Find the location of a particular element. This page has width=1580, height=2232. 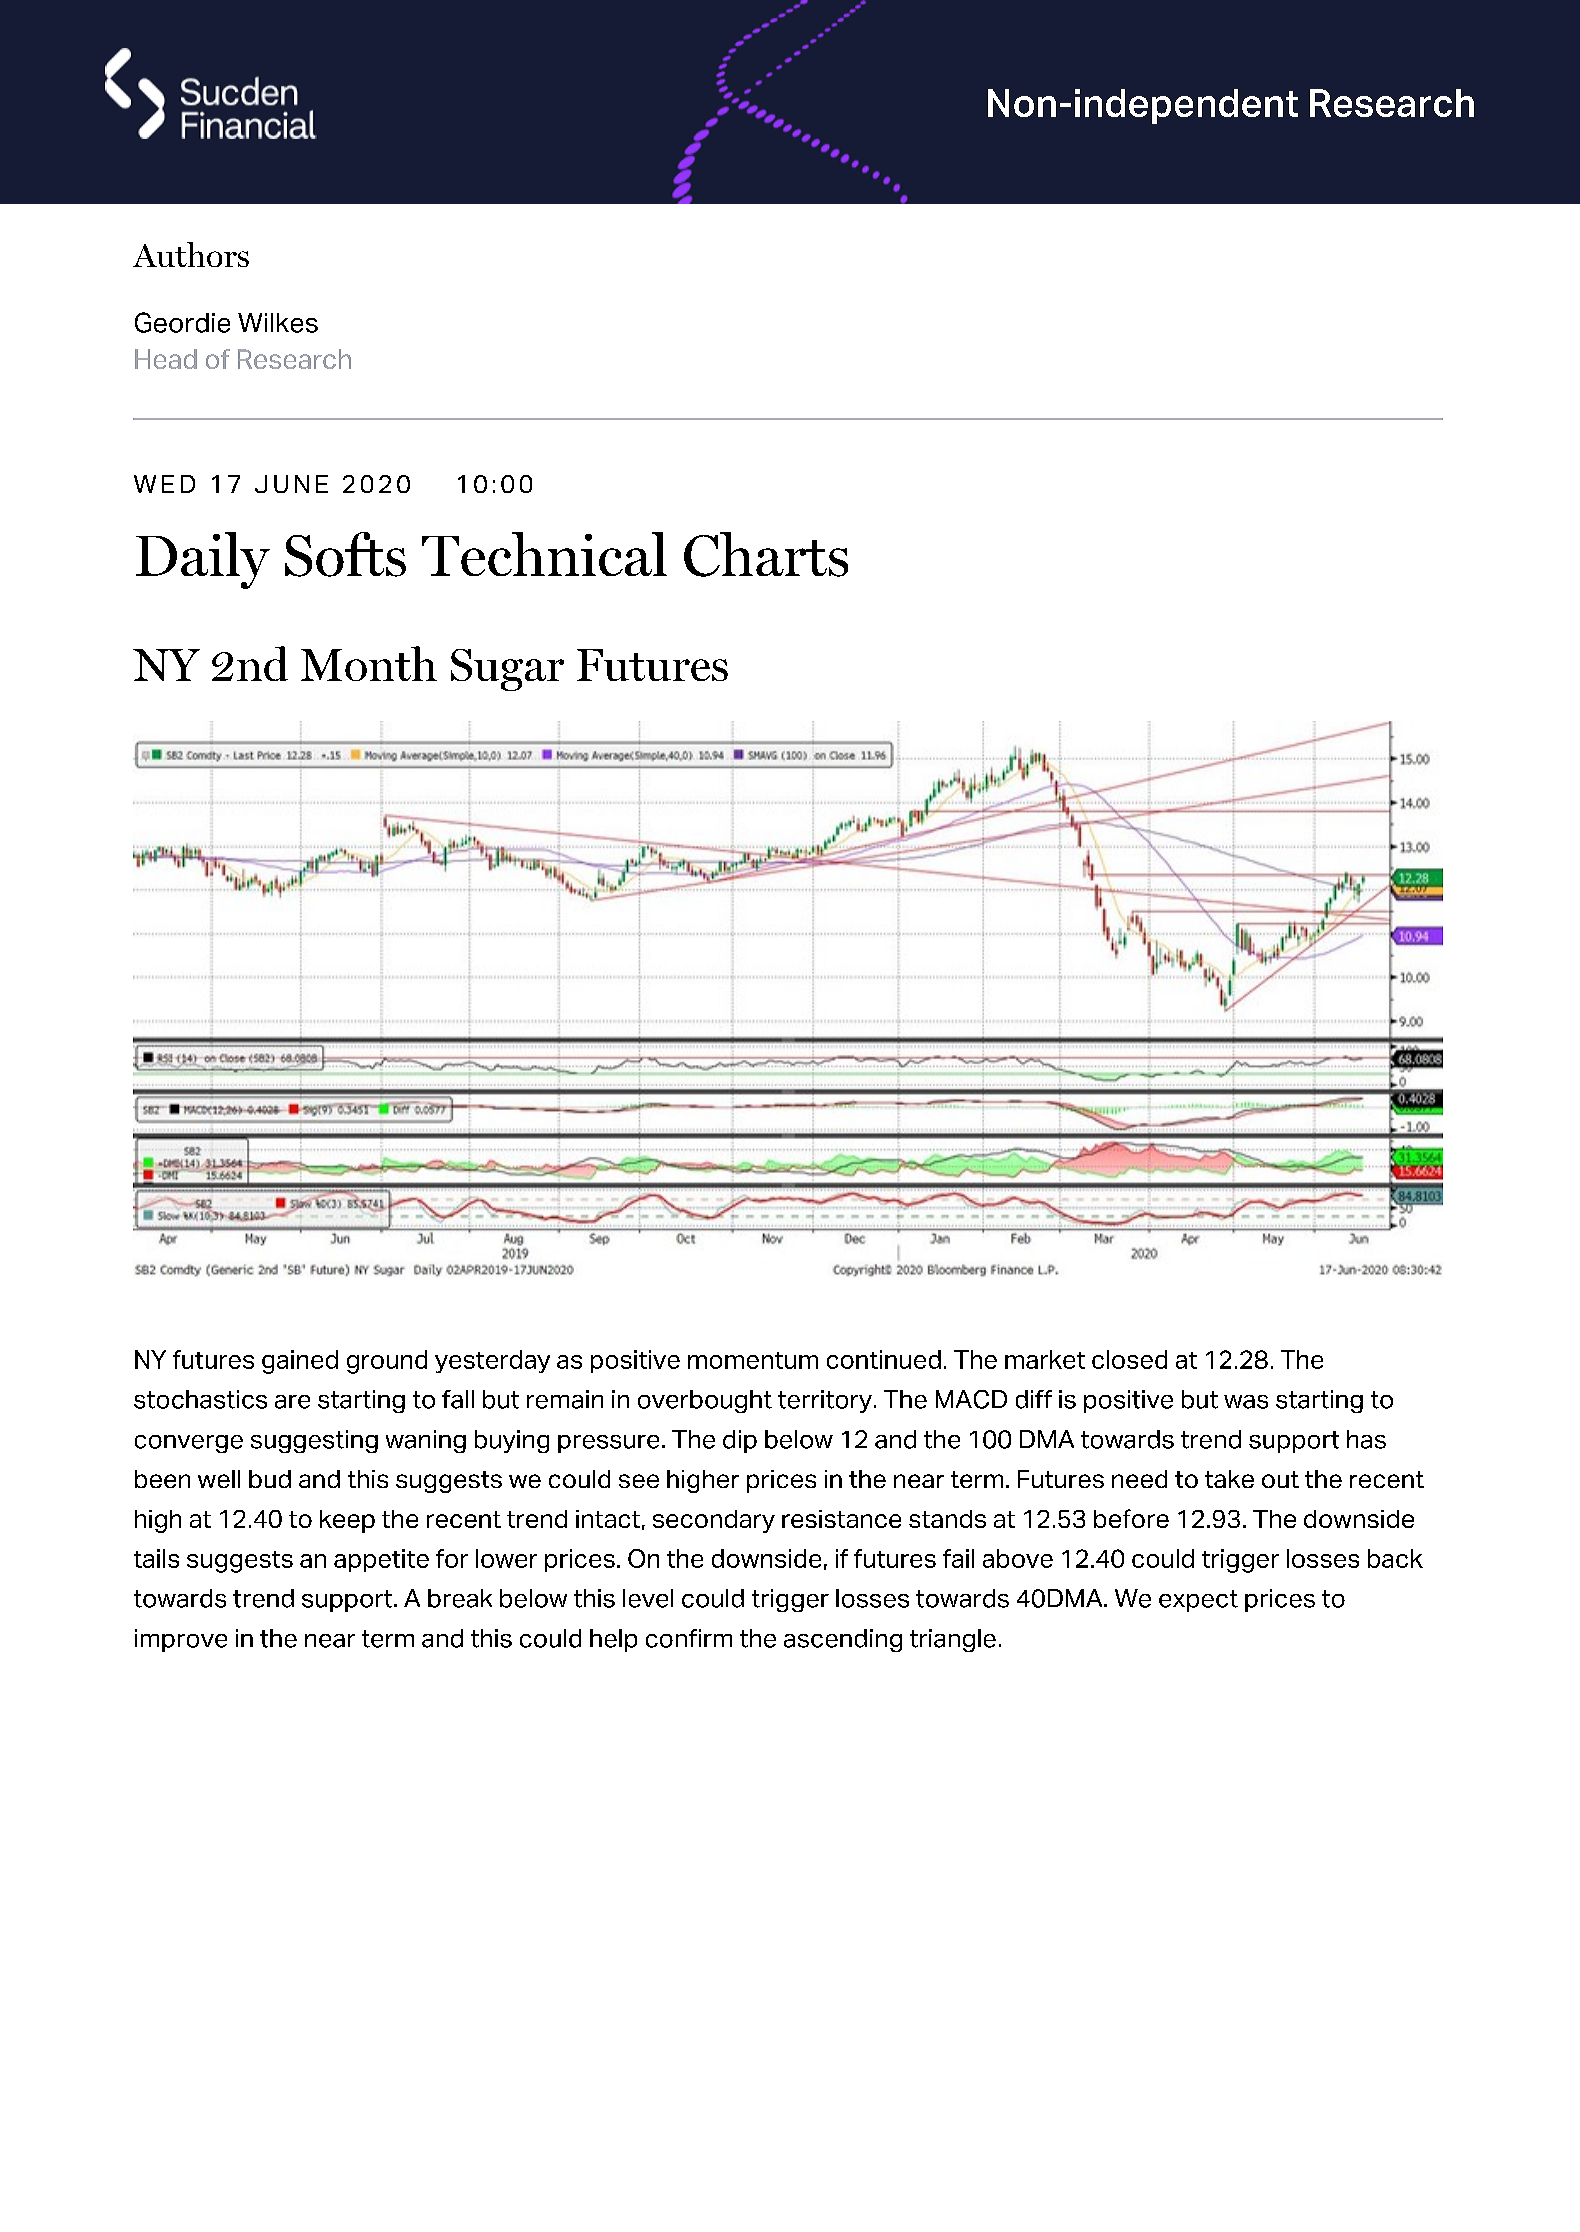

Charts is located at coordinates (766, 554).
